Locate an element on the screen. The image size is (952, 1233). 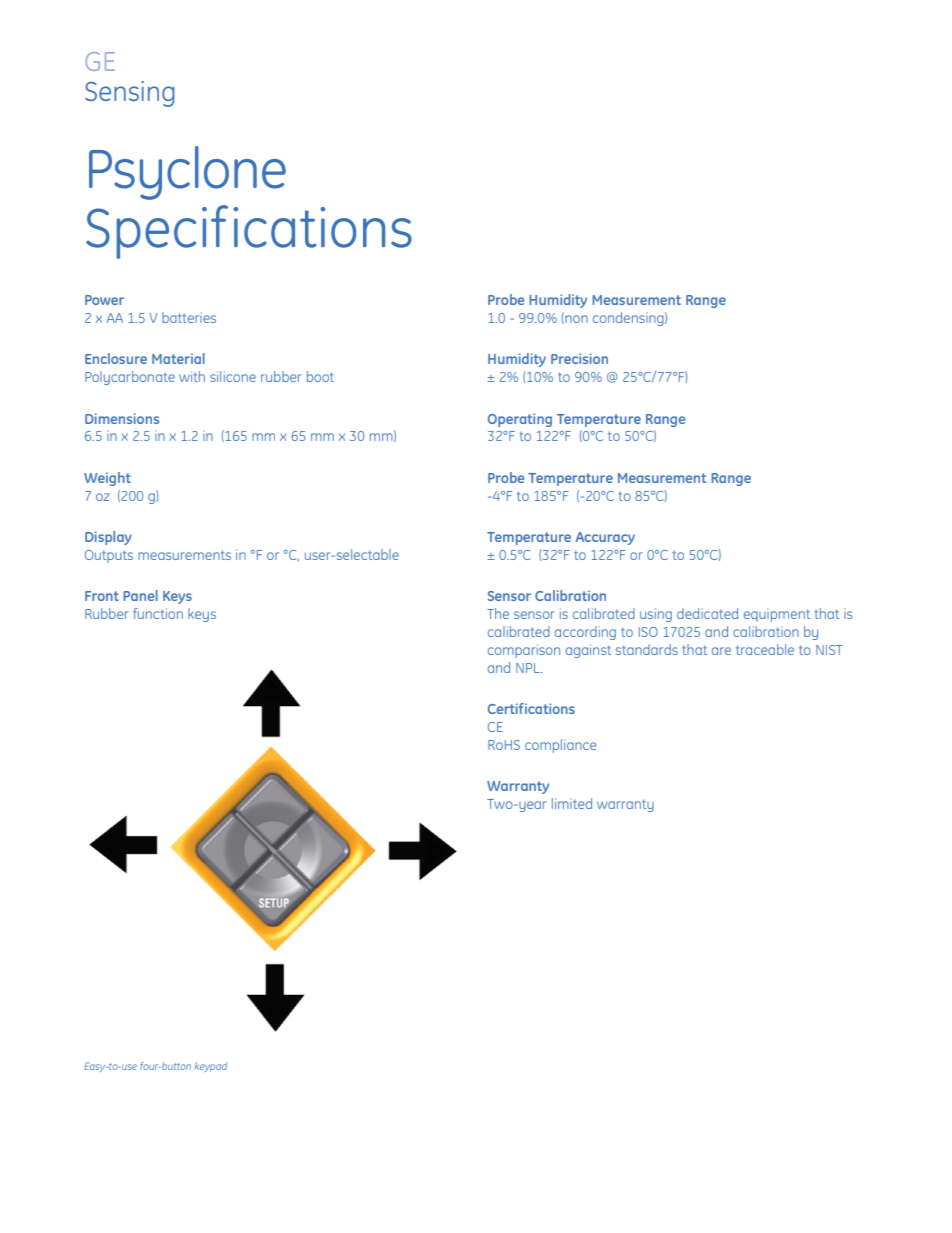
The is located at coordinates (498, 613).
